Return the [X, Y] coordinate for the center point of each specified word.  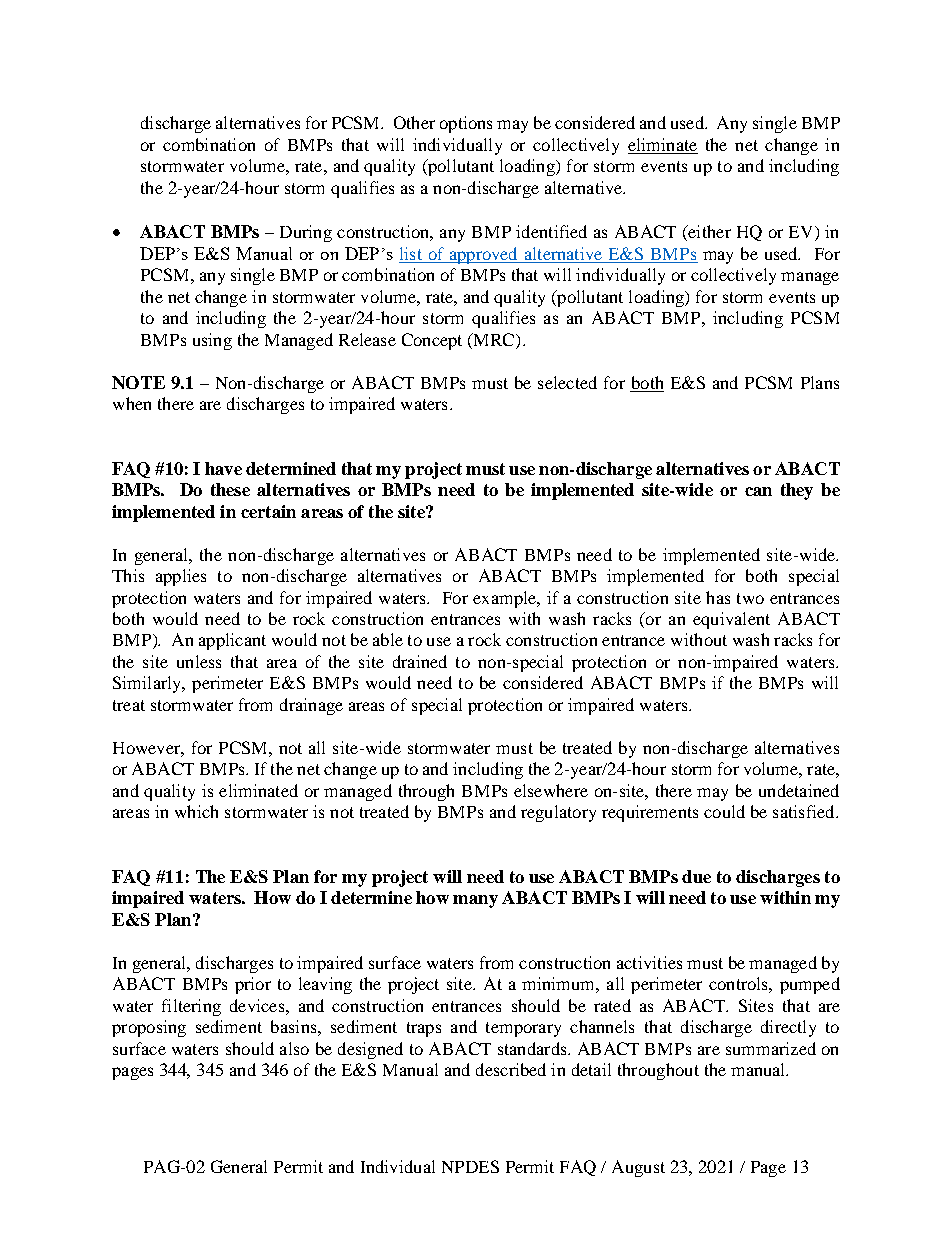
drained [420, 661]
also [294, 1048]
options [466, 124]
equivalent [731, 620]
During [306, 233]
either [708, 233]
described [511, 1069]
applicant [232, 641]
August [638, 1168]
